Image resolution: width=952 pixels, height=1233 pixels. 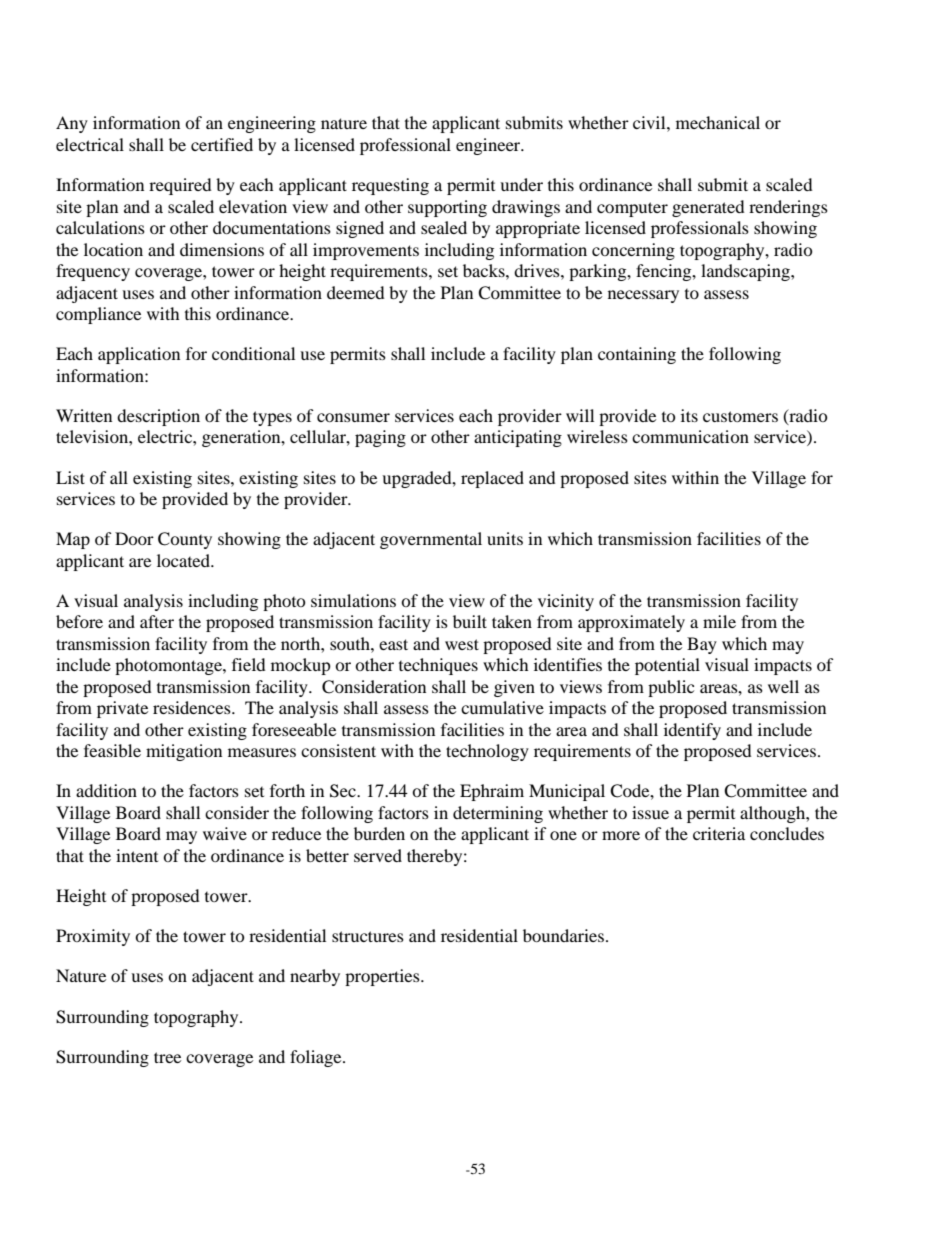 What do you see at coordinates (390, 186) in the page?
I see `requesting` at bounding box center [390, 186].
